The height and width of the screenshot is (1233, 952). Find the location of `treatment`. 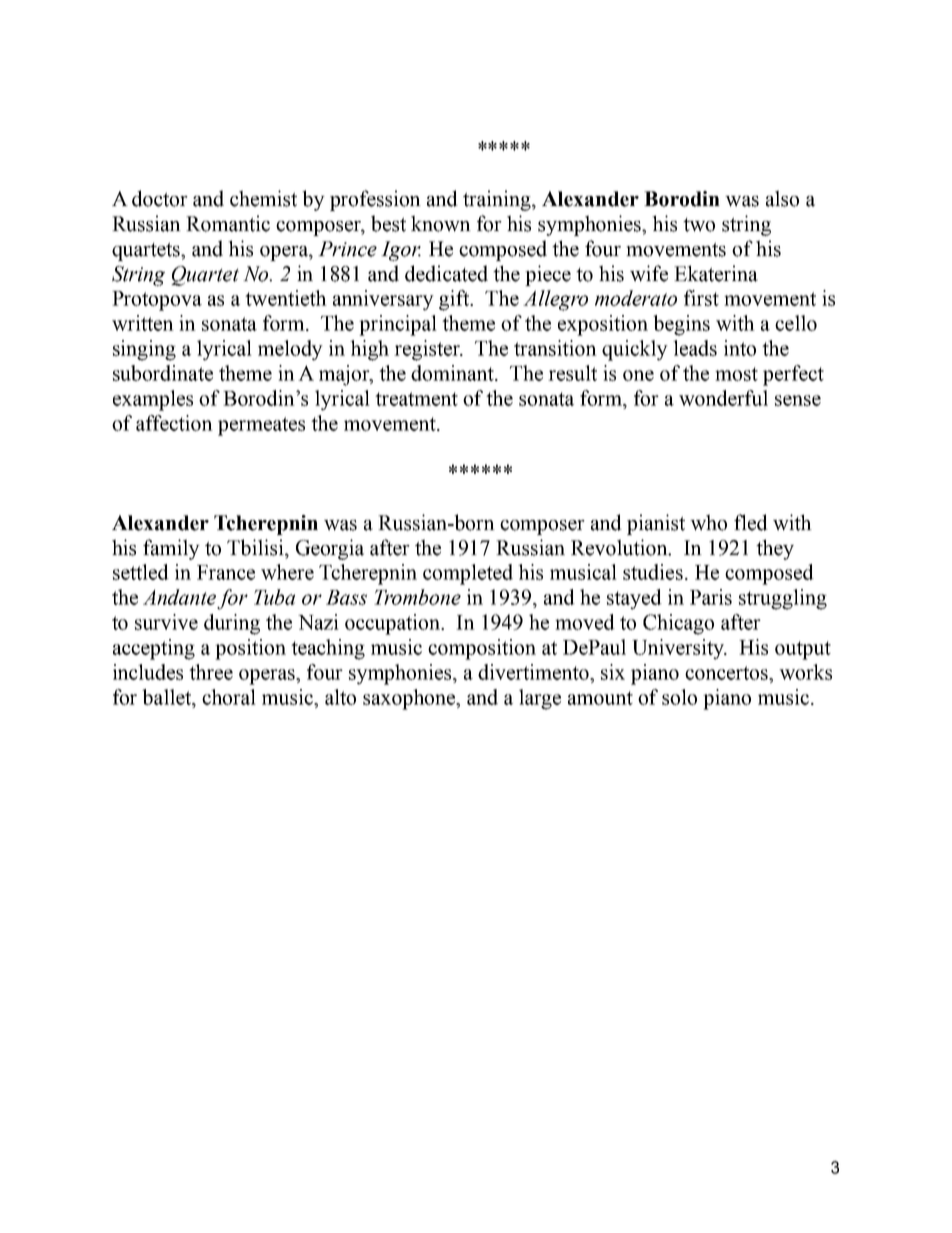

treatment is located at coordinates (416, 399).
